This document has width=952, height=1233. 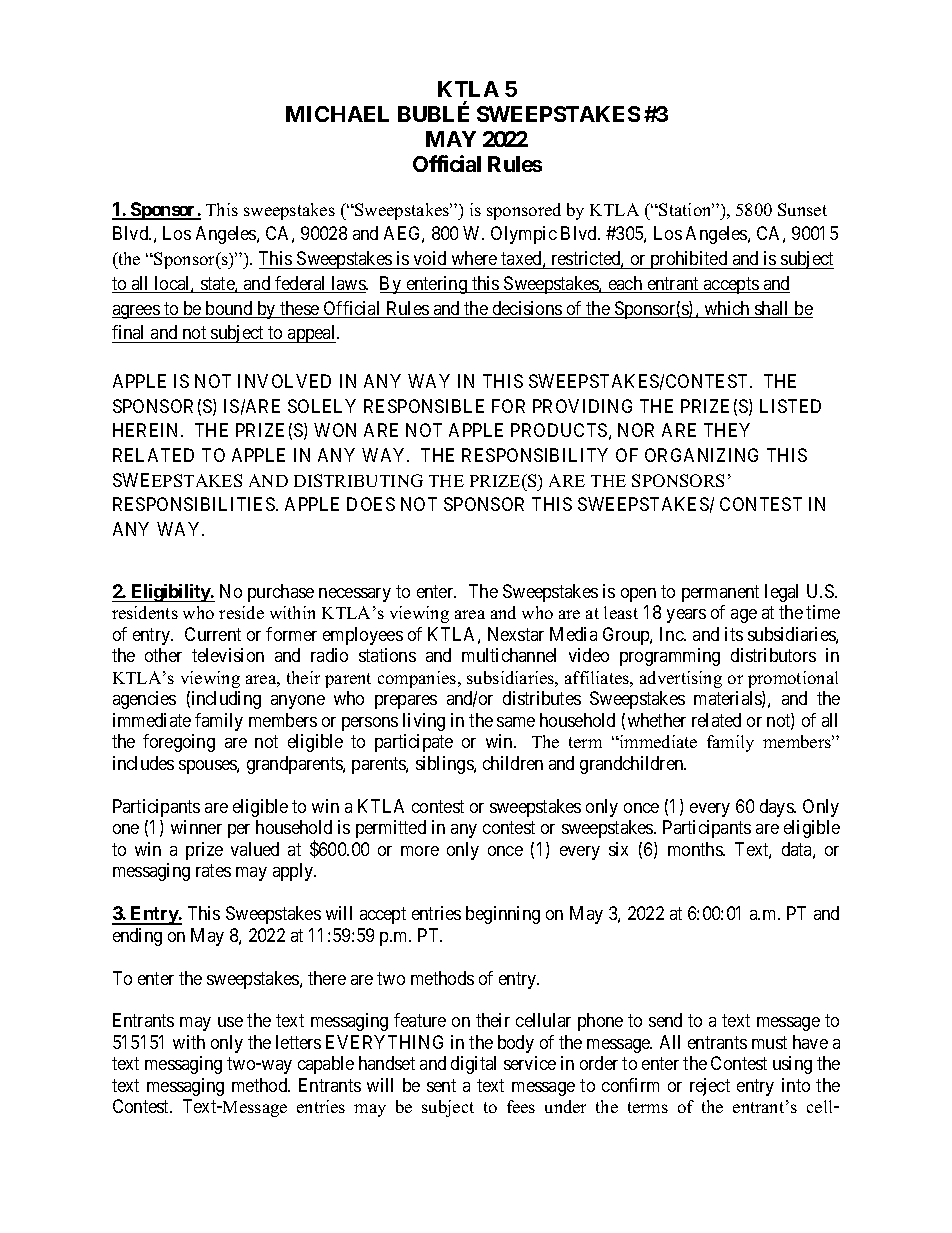 What do you see at coordinates (298, 1042) in the document?
I see `letters` at bounding box center [298, 1042].
